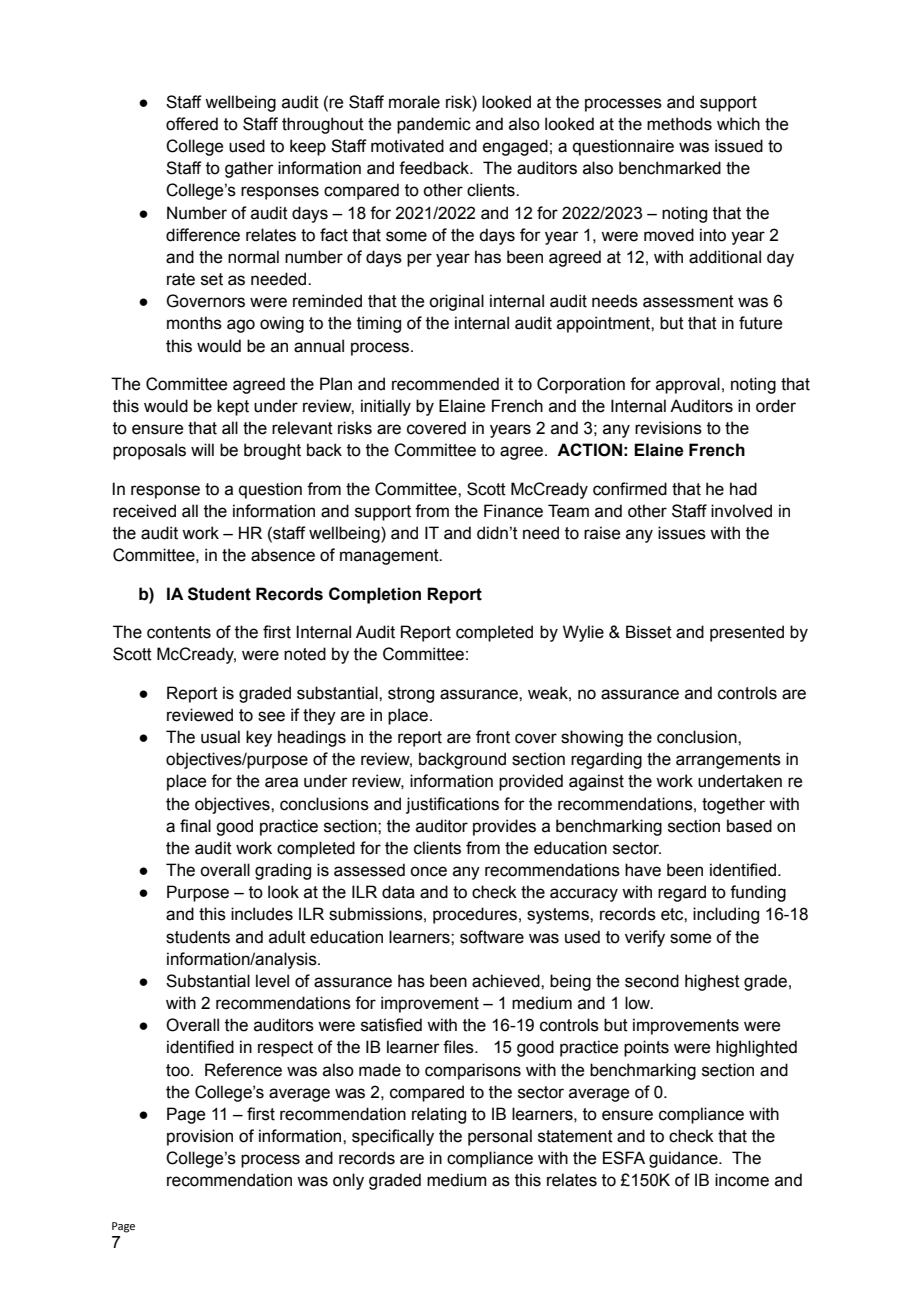  Describe the element at coordinates (688, 301) in the image. I see `assessment` at that location.
